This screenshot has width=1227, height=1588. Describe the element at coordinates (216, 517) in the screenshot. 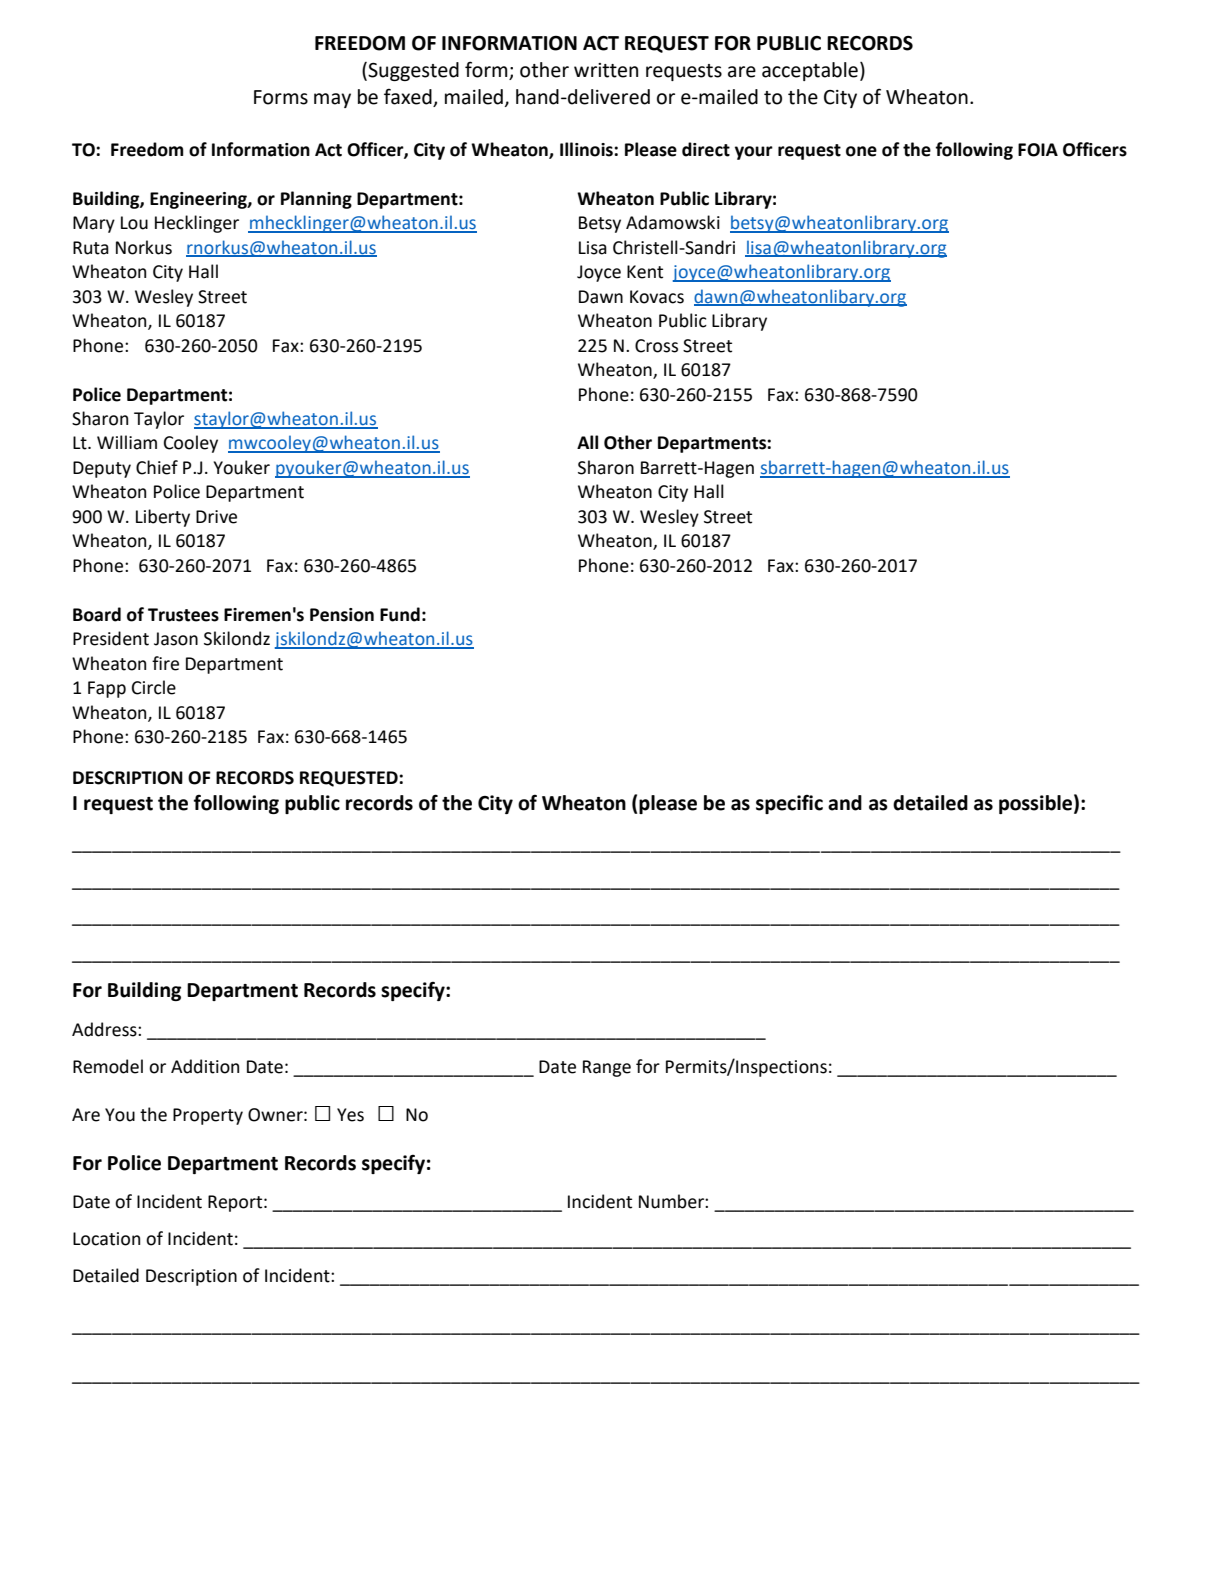

I see `Drive` at that location.
